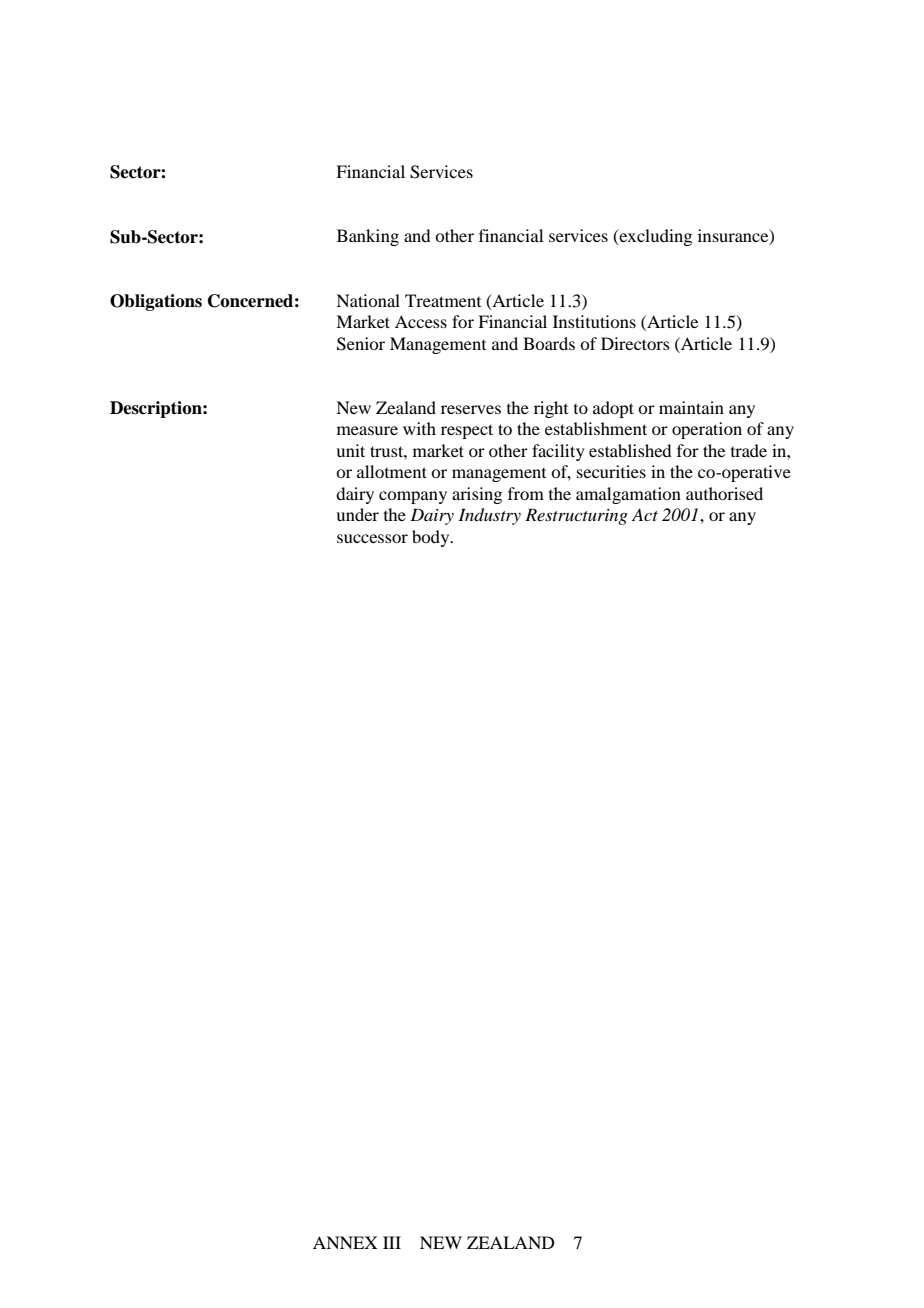 The image size is (924, 1308). What do you see at coordinates (645, 514) in the page?
I see `Act` at bounding box center [645, 514].
